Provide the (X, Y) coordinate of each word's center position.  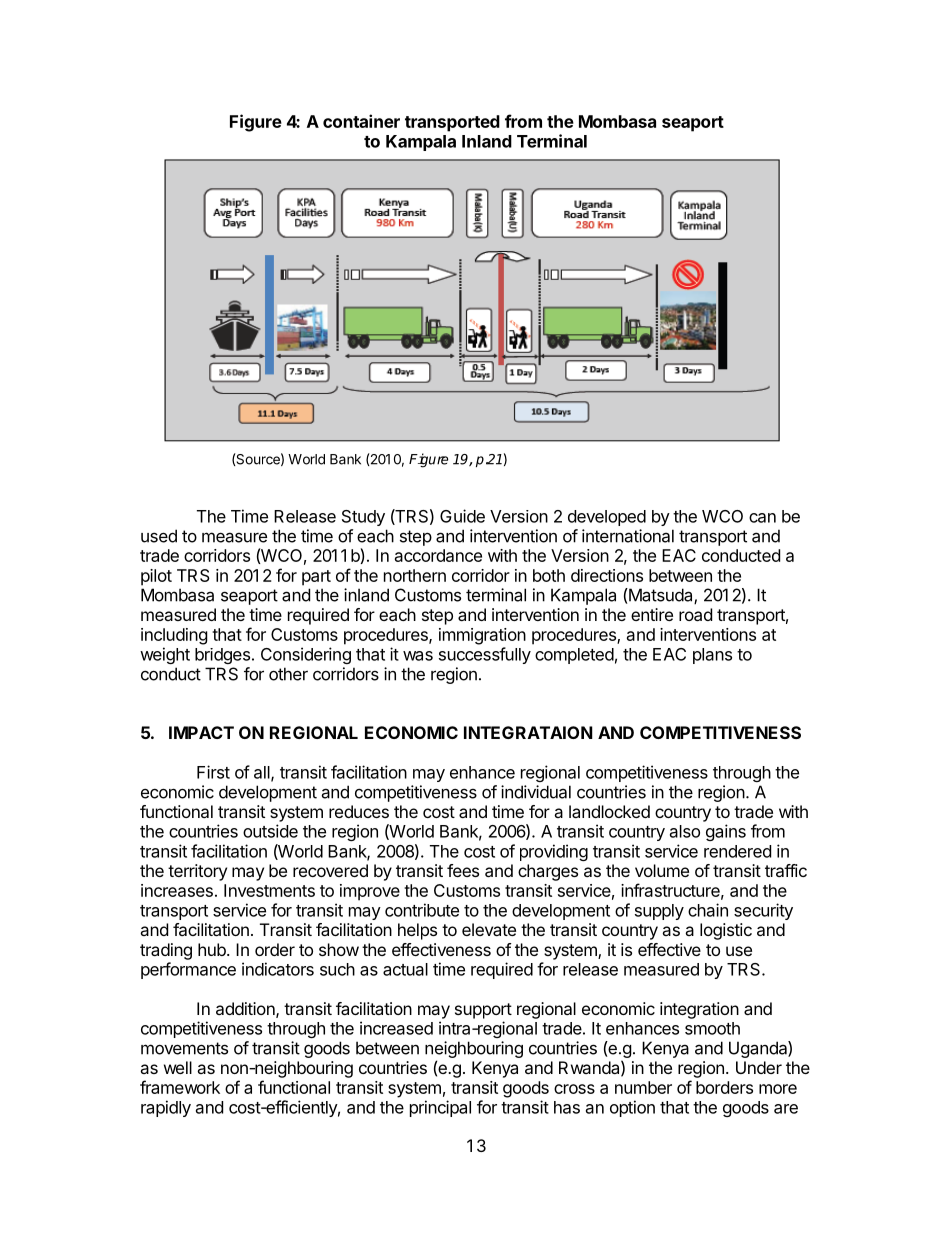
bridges (222, 656)
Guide (462, 516)
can (762, 518)
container (361, 121)
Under (759, 1067)
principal (440, 1108)
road (695, 614)
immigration (482, 636)
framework (180, 1087)
